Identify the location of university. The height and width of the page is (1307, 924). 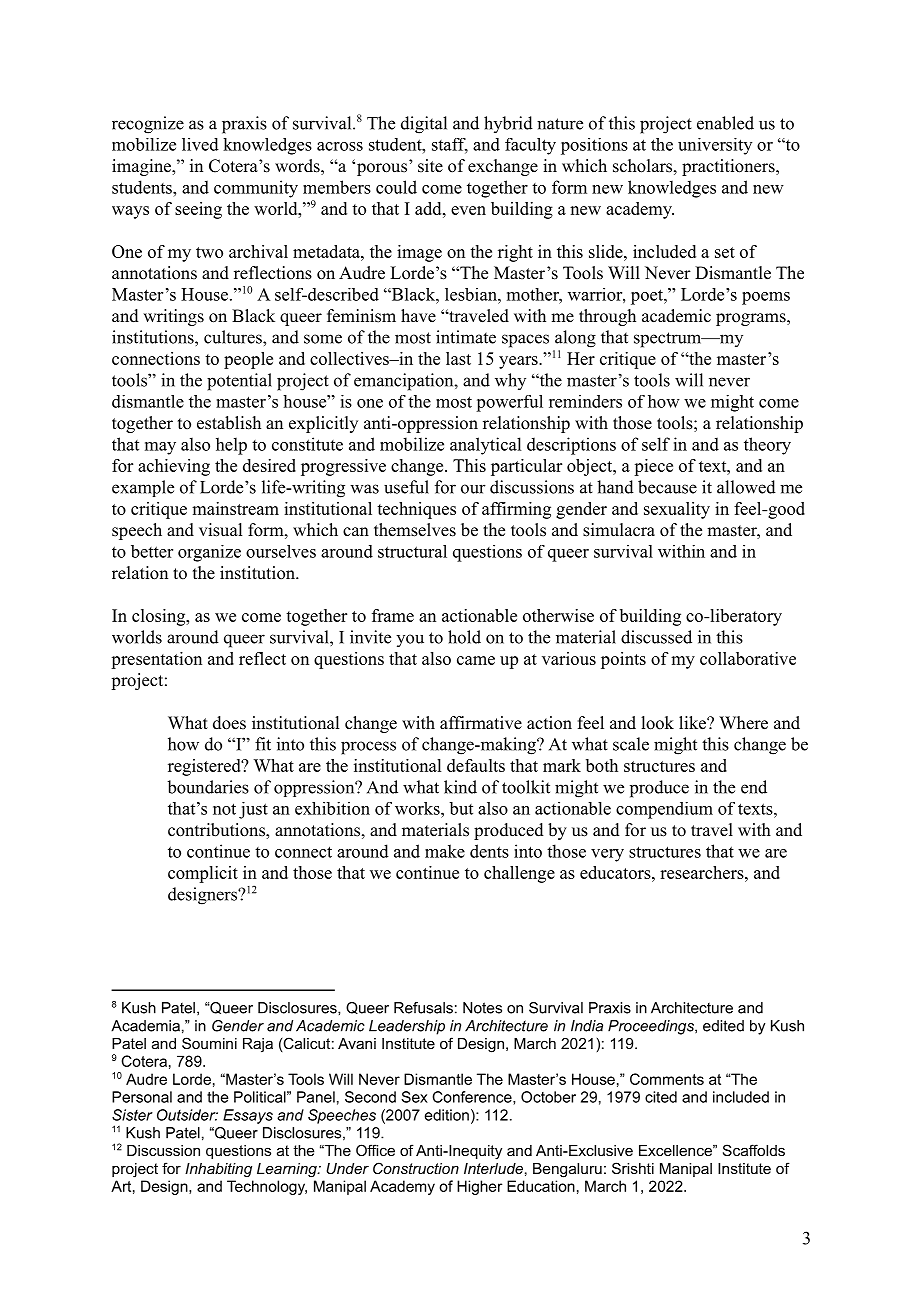
(715, 146).
